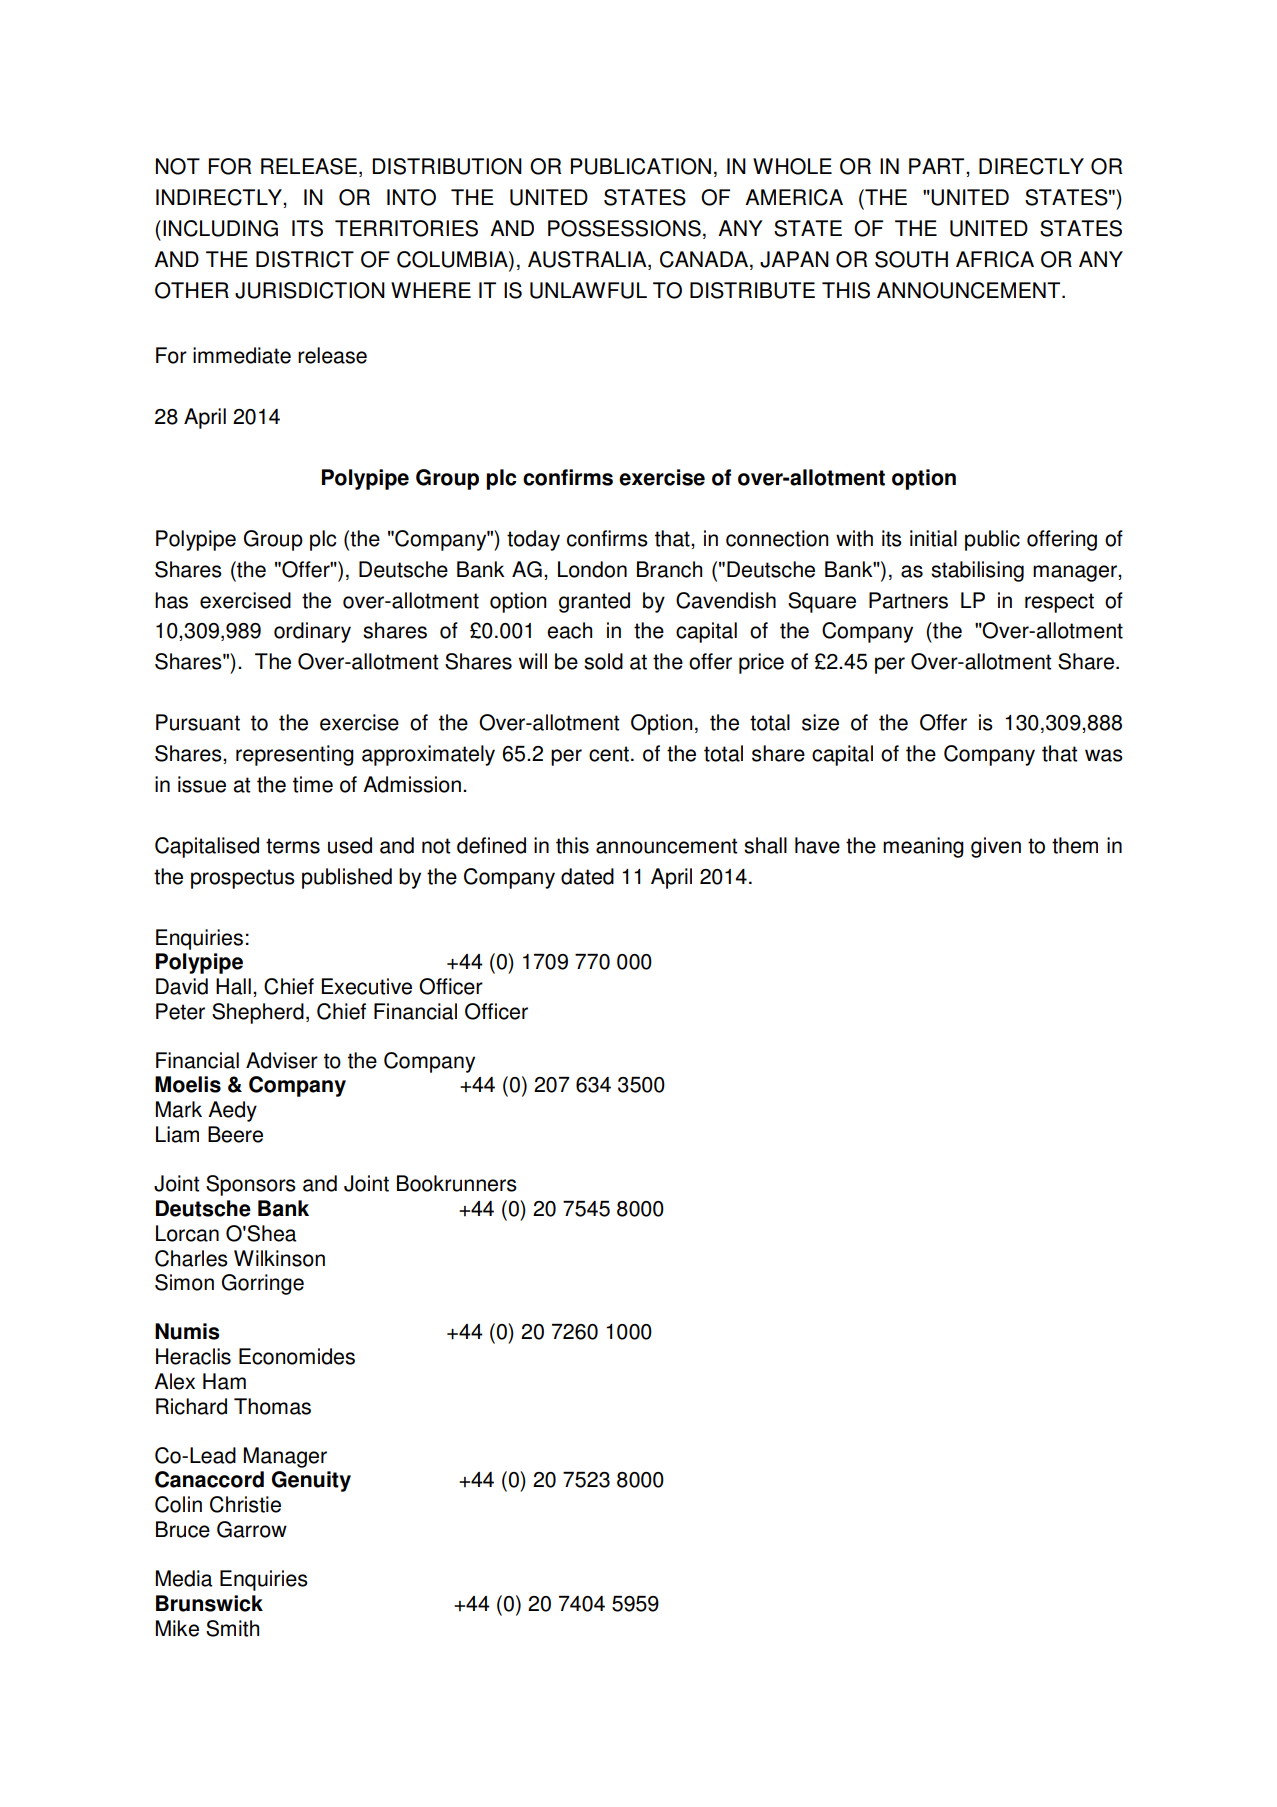  What do you see at coordinates (245, 1504) in the image?
I see `Christie` at bounding box center [245, 1504].
